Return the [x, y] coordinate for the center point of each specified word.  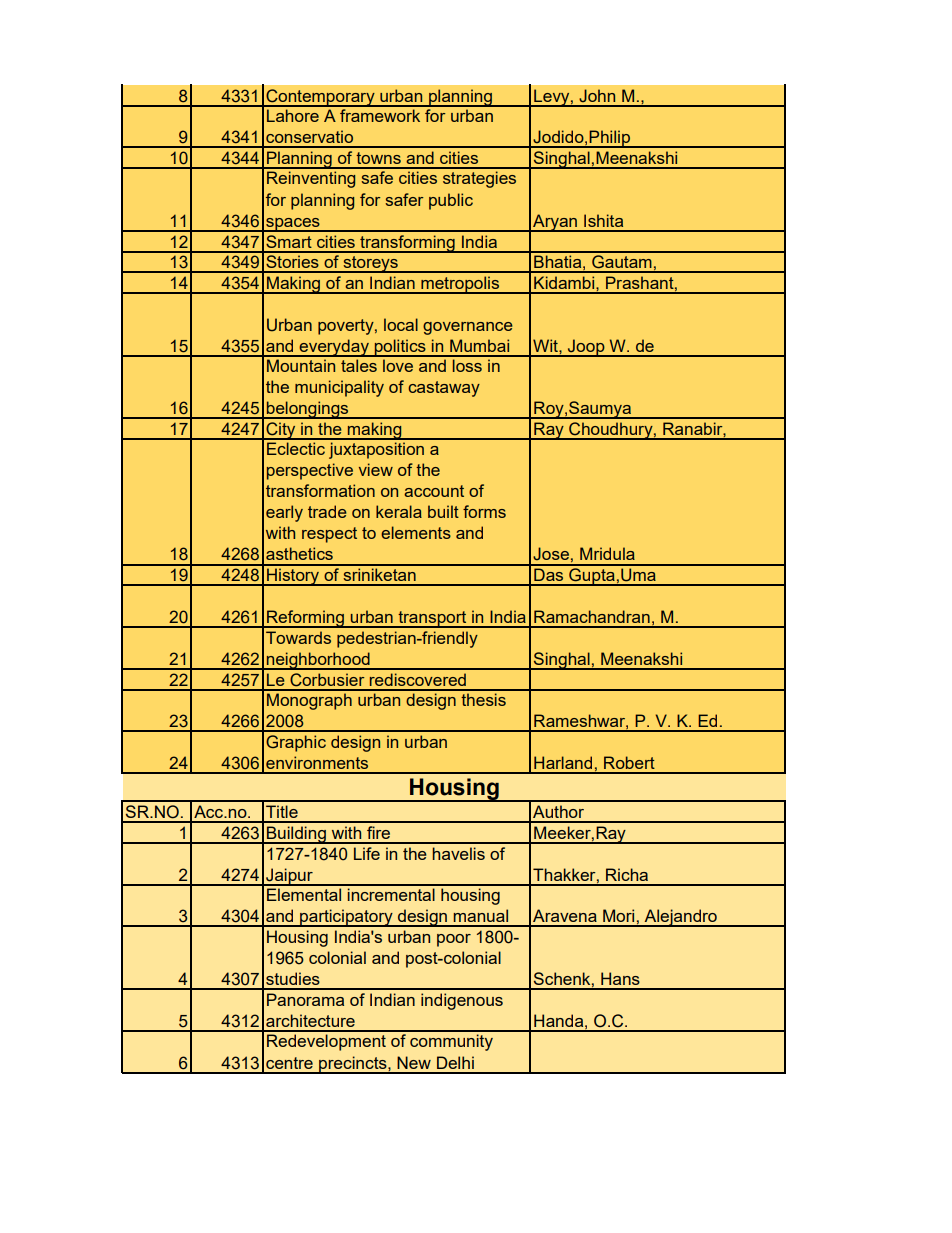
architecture [310, 1020]
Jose [551, 554]
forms [484, 511]
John [597, 96]
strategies [479, 179]
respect [329, 535]
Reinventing [311, 179]
